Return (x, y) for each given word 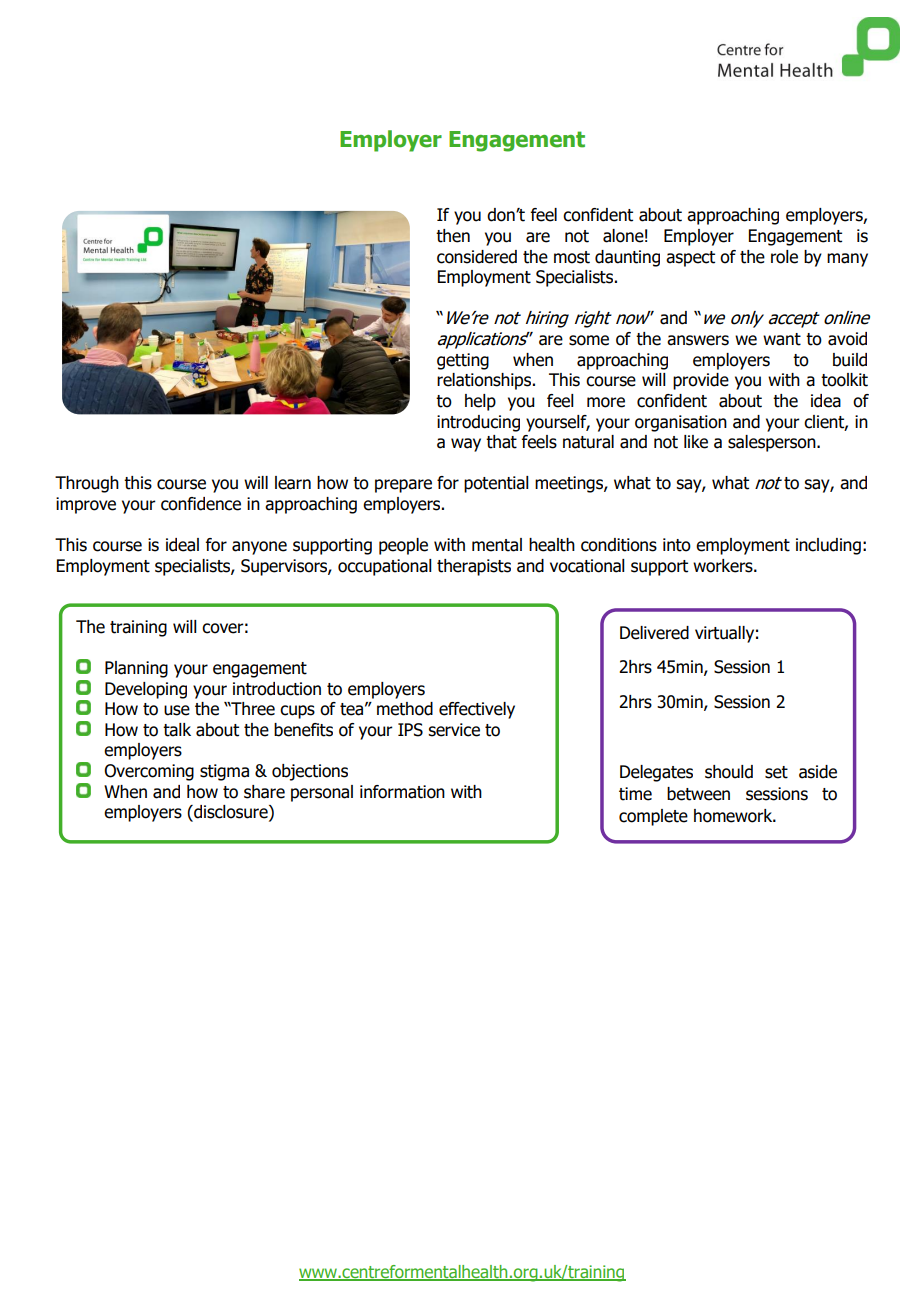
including (828, 546)
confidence (201, 504)
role (784, 257)
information (402, 792)
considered (477, 257)
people (403, 546)
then (453, 236)
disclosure (231, 813)
